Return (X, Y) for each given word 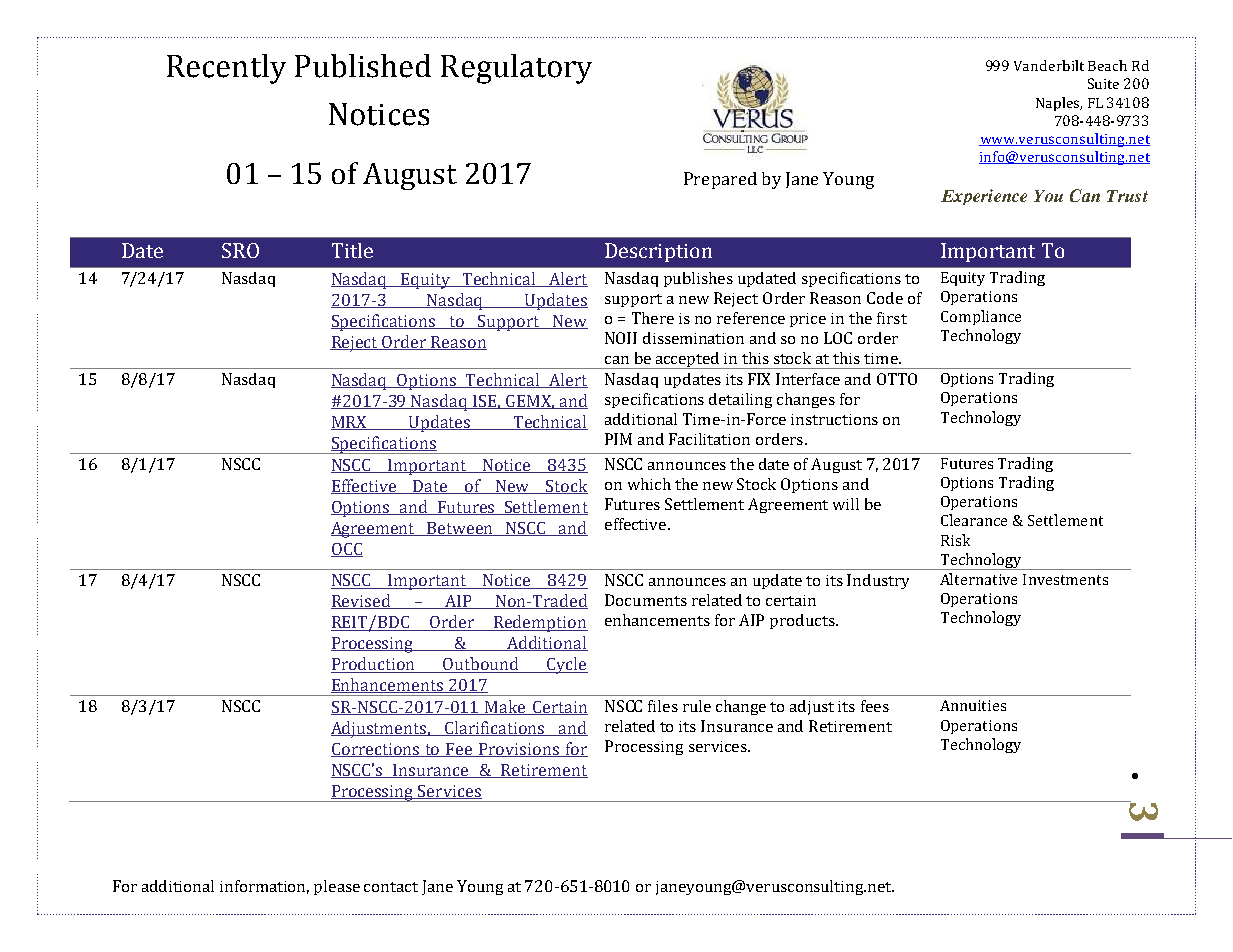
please (337, 887)
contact (391, 887)
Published (363, 66)
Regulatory (516, 69)
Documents (646, 600)
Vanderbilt (1049, 65)
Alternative (978, 579)
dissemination (693, 338)
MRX (350, 423)
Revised (362, 601)
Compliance (981, 317)
